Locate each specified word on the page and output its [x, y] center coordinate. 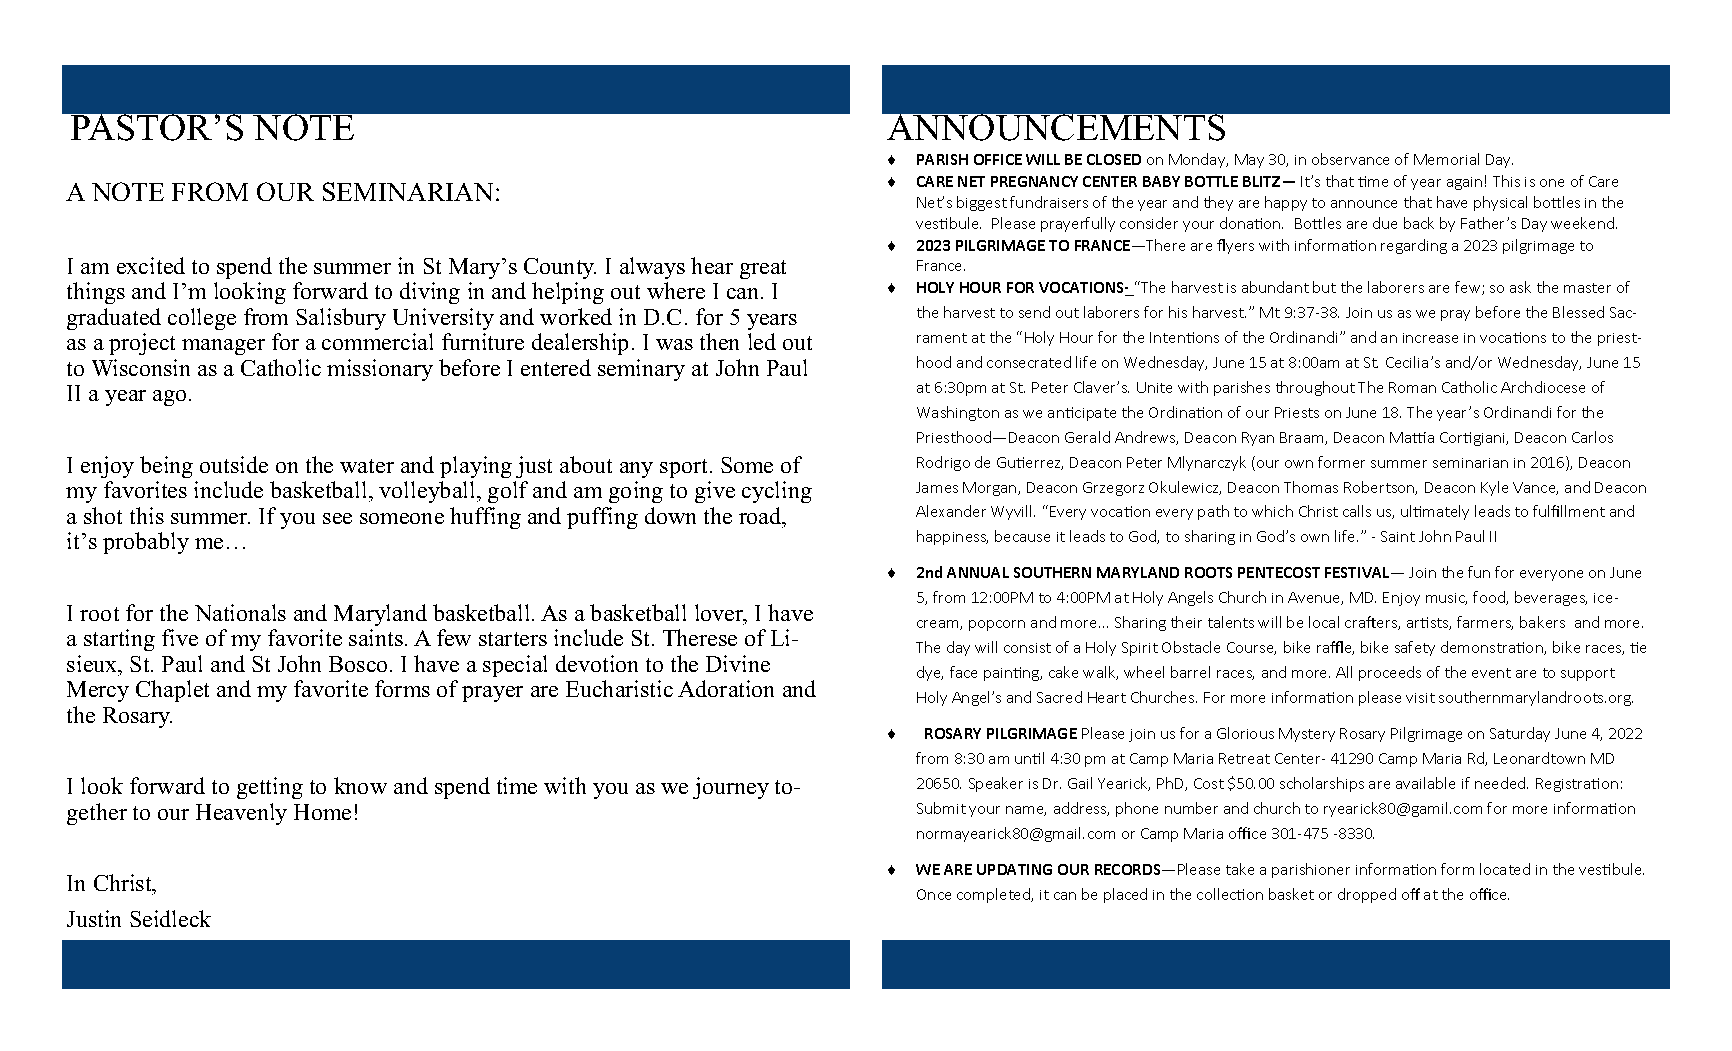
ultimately [1435, 512]
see [337, 518]
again [1464, 183]
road [761, 515]
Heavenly [241, 814]
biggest [982, 203]
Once [934, 894]
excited [151, 265]
